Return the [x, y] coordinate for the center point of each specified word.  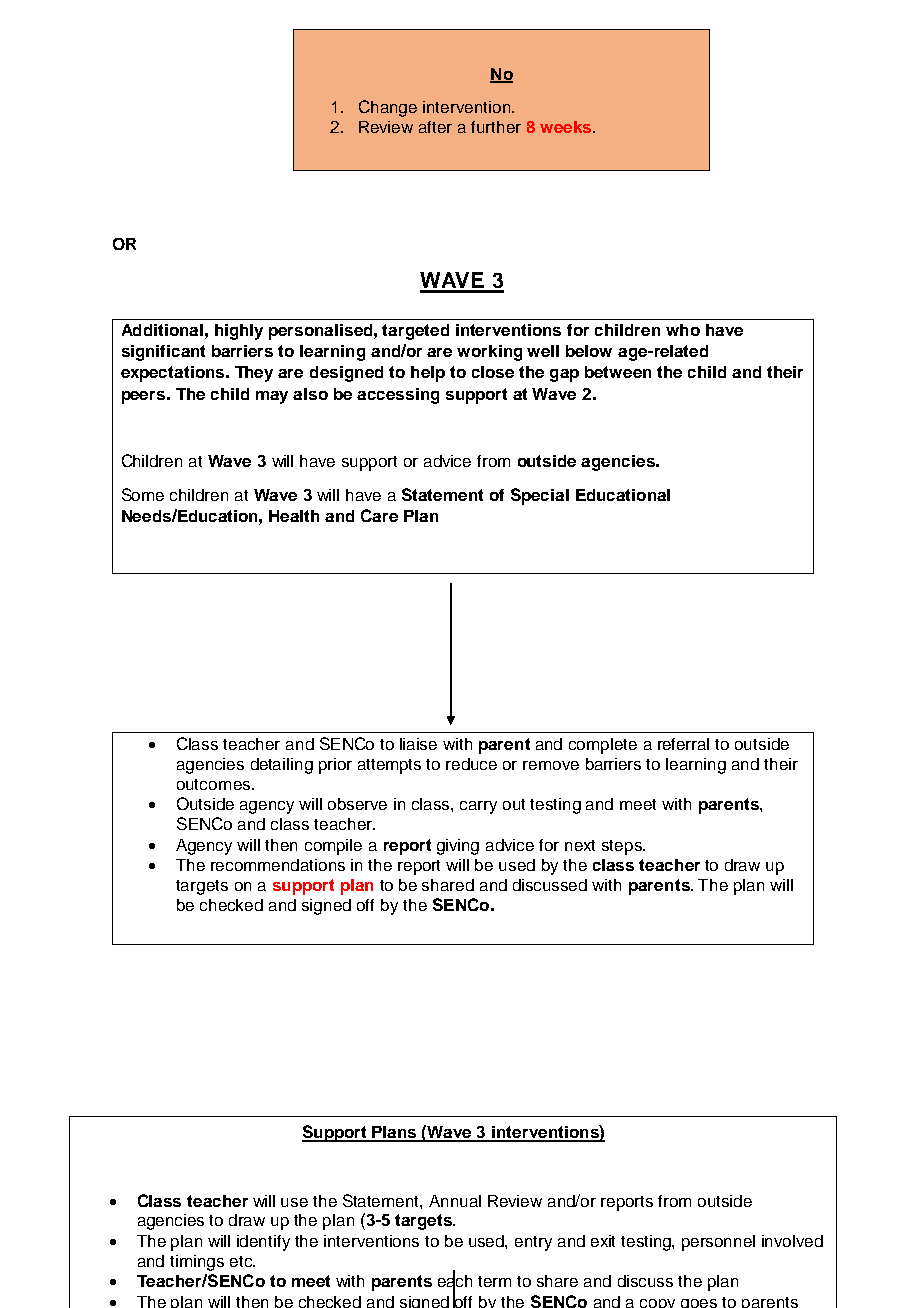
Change [388, 108]
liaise [418, 744]
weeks [567, 127]
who [683, 330]
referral [683, 744]
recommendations [278, 865]
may [272, 397]
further [496, 127]
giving [458, 847]
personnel [718, 1243]
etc [242, 1261]
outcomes [213, 784]
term [494, 1281]
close [493, 372]
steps [623, 847]
